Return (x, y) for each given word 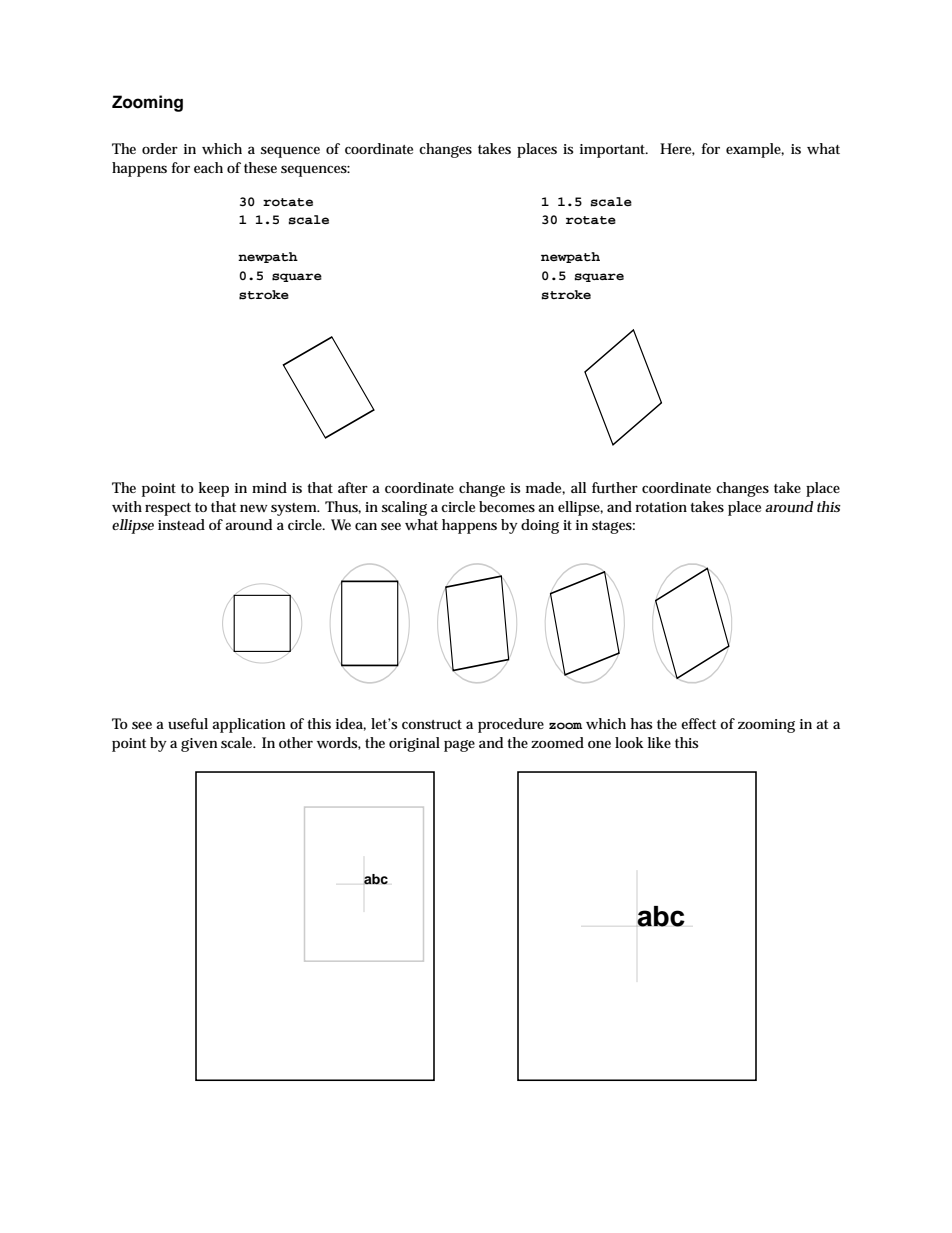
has (641, 723)
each (208, 167)
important (614, 151)
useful (188, 723)
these (260, 167)
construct (432, 724)
